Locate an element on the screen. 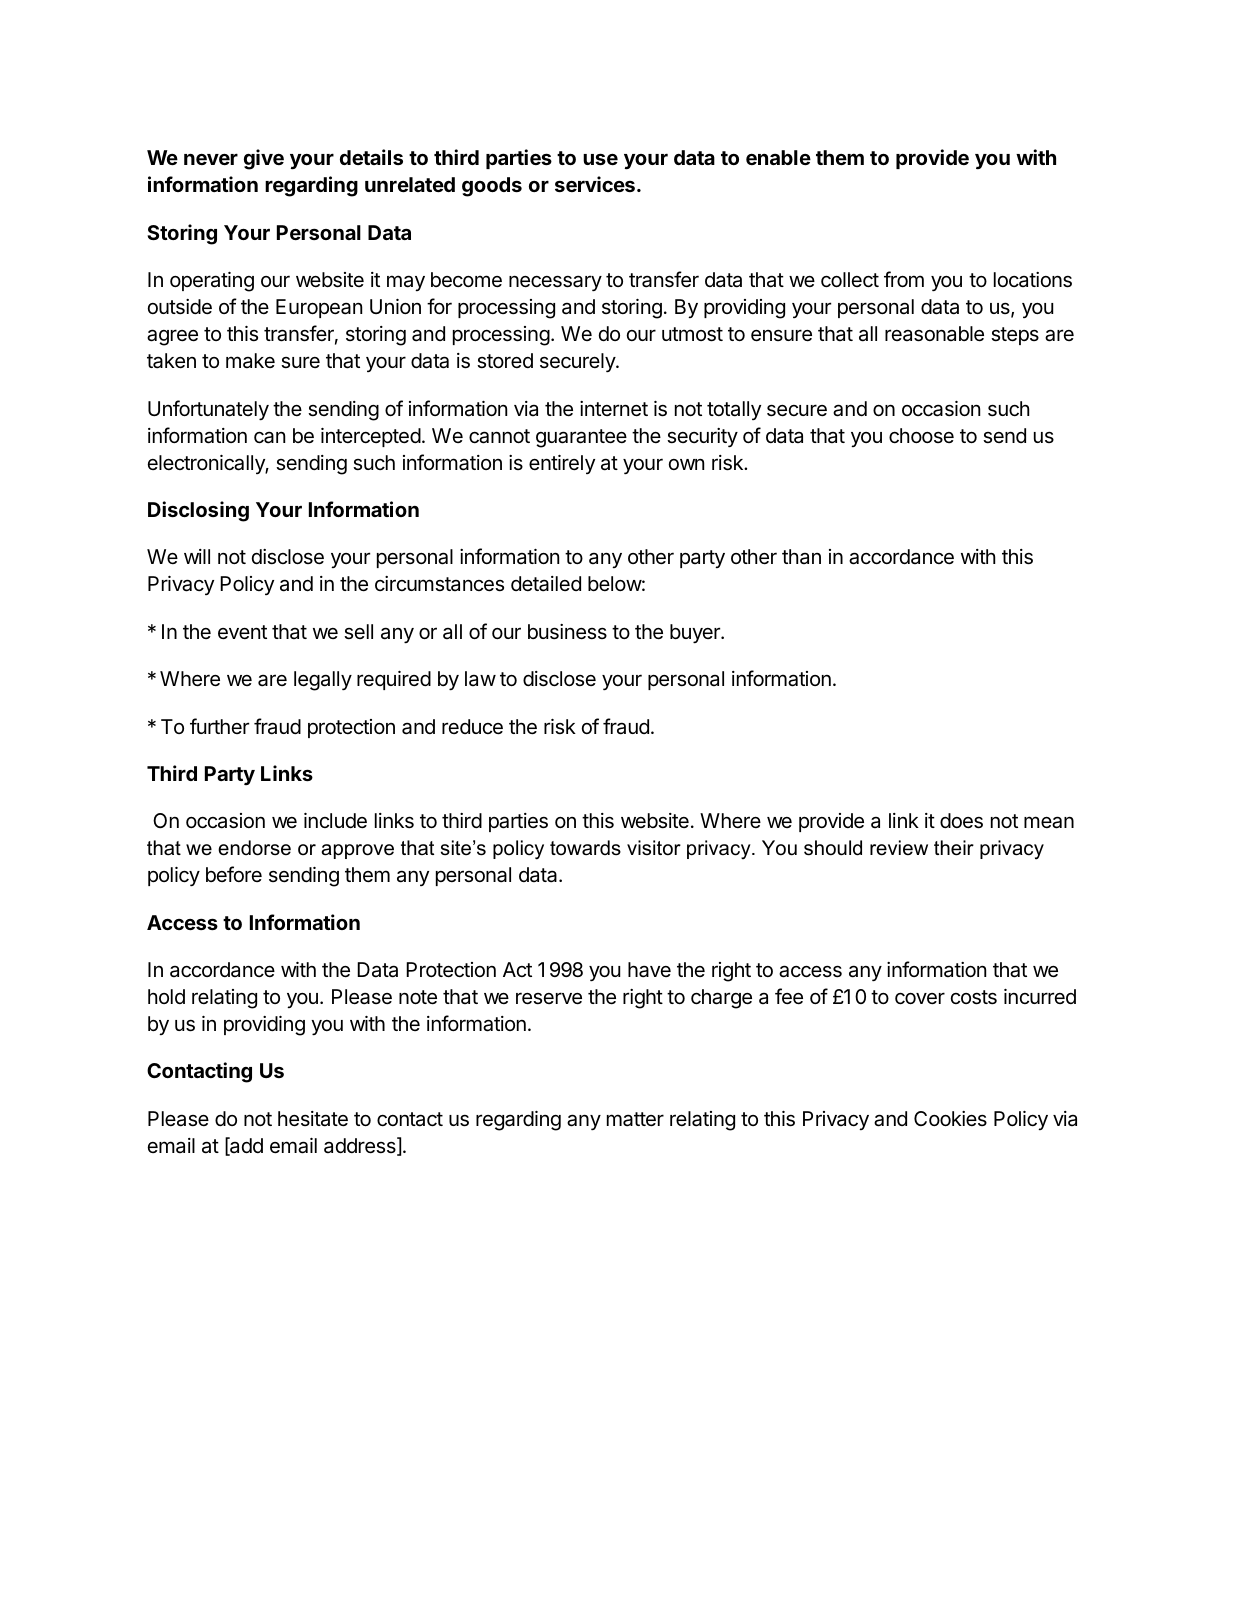 The image size is (1248, 1616). towards is located at coordinates (585, 848).
